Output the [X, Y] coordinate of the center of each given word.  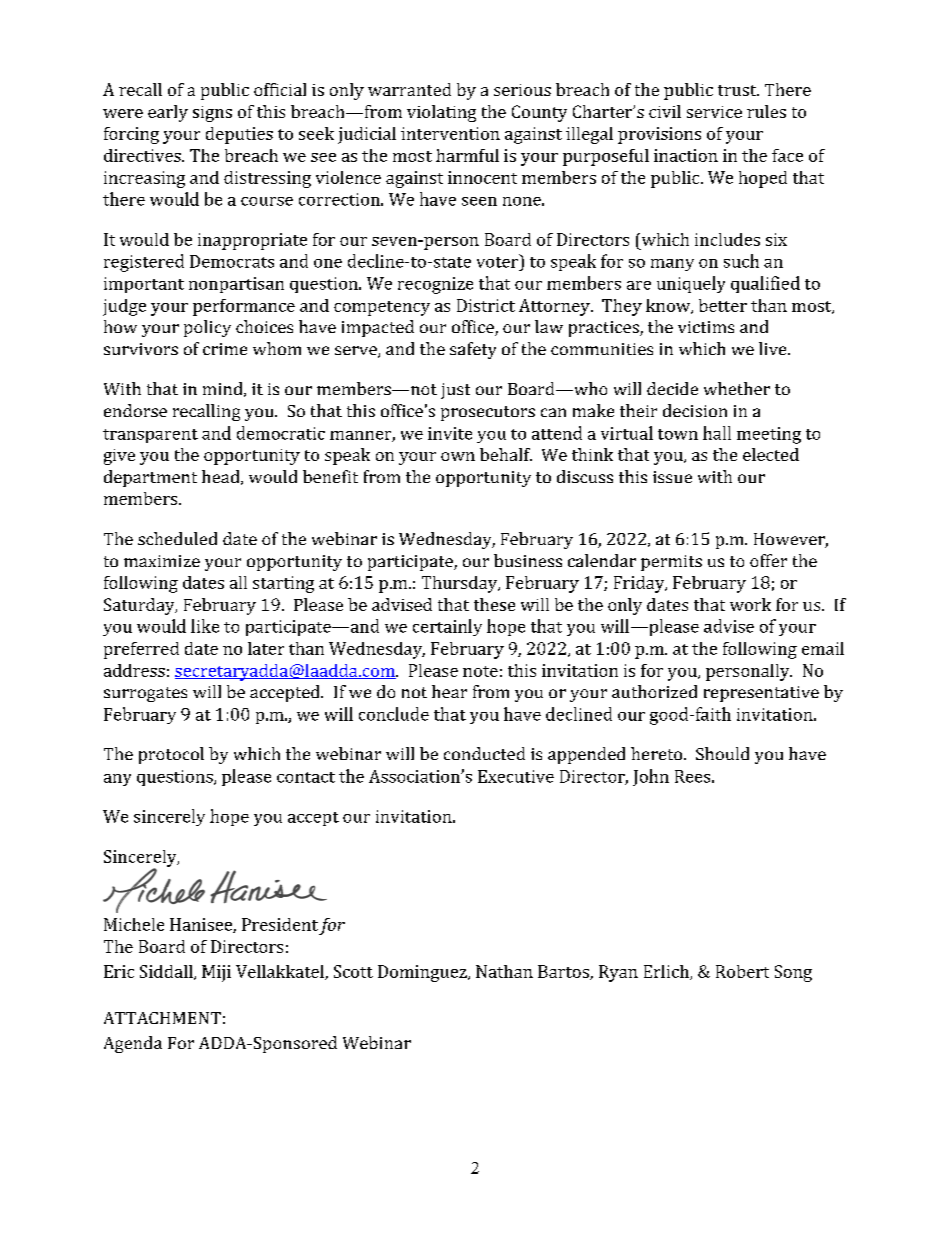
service [714, 112]
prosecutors [488, 413]
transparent [150, 436]
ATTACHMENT [162, 1018]
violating [441, 113]
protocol [171, 755]
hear [449, 691]
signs [212, 114]
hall [717, 433]
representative [761, 694]
